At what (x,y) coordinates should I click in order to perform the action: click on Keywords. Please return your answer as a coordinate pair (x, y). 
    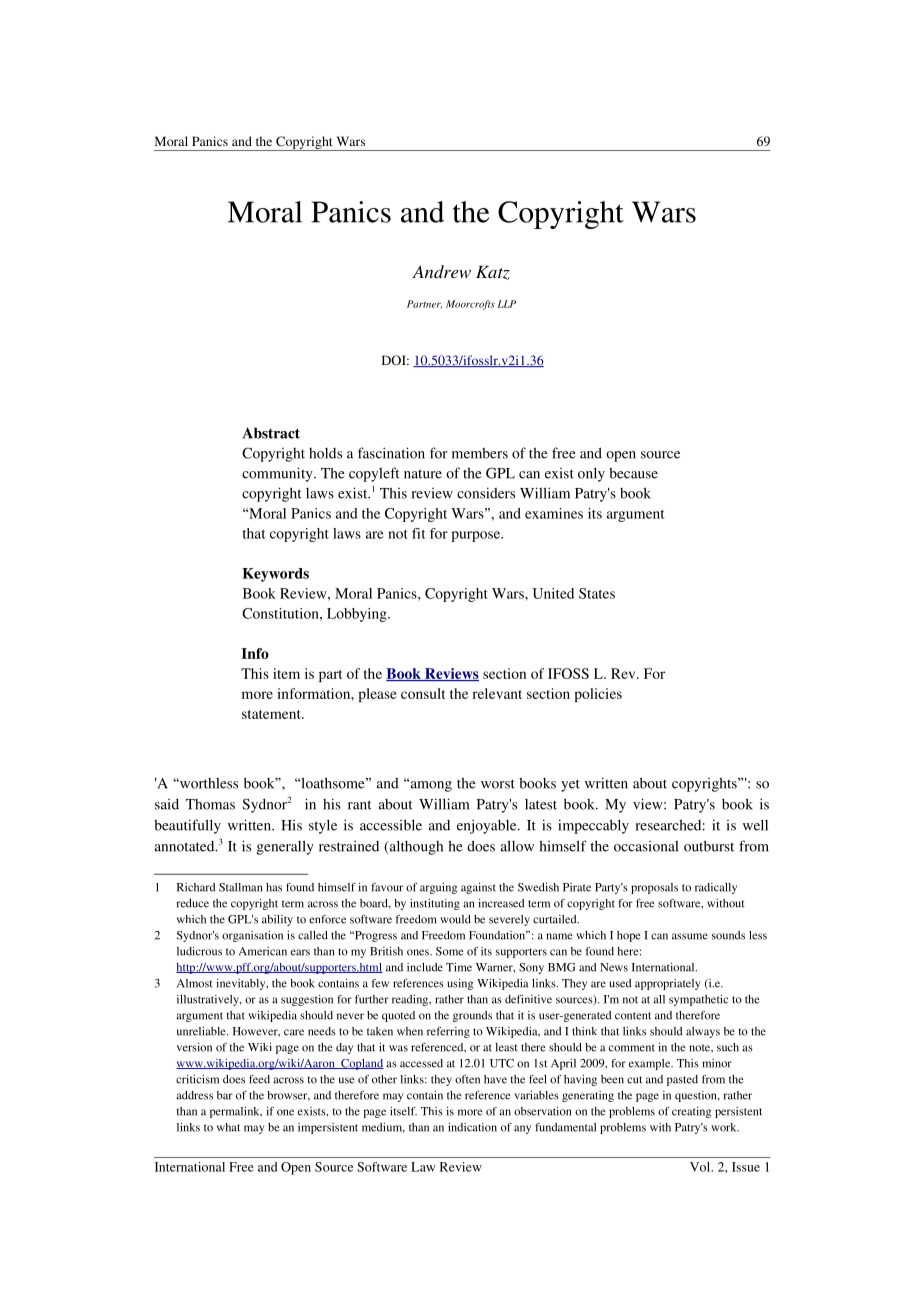
    Looking at the image, I should click on (275, 575).
